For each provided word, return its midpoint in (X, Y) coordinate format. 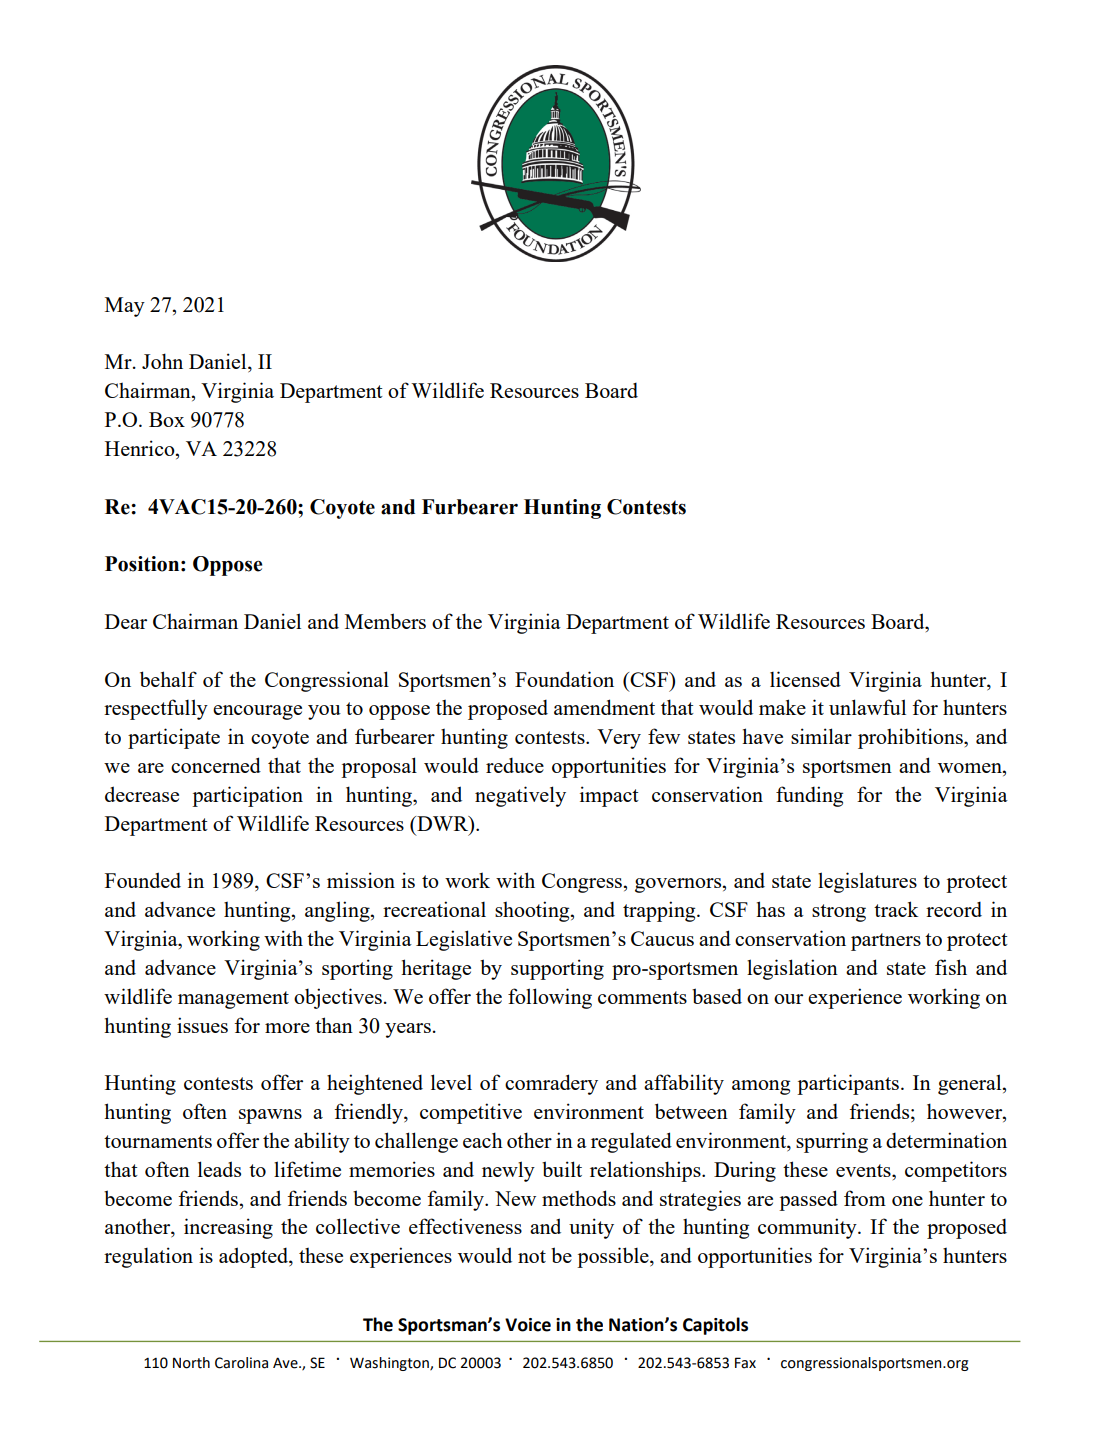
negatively (520, 796)
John (162, 361)
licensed (805, 679)
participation (247, 796)
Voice (528, 1325)
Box (167, 419)
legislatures (867, 882)
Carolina (241, 1363)
